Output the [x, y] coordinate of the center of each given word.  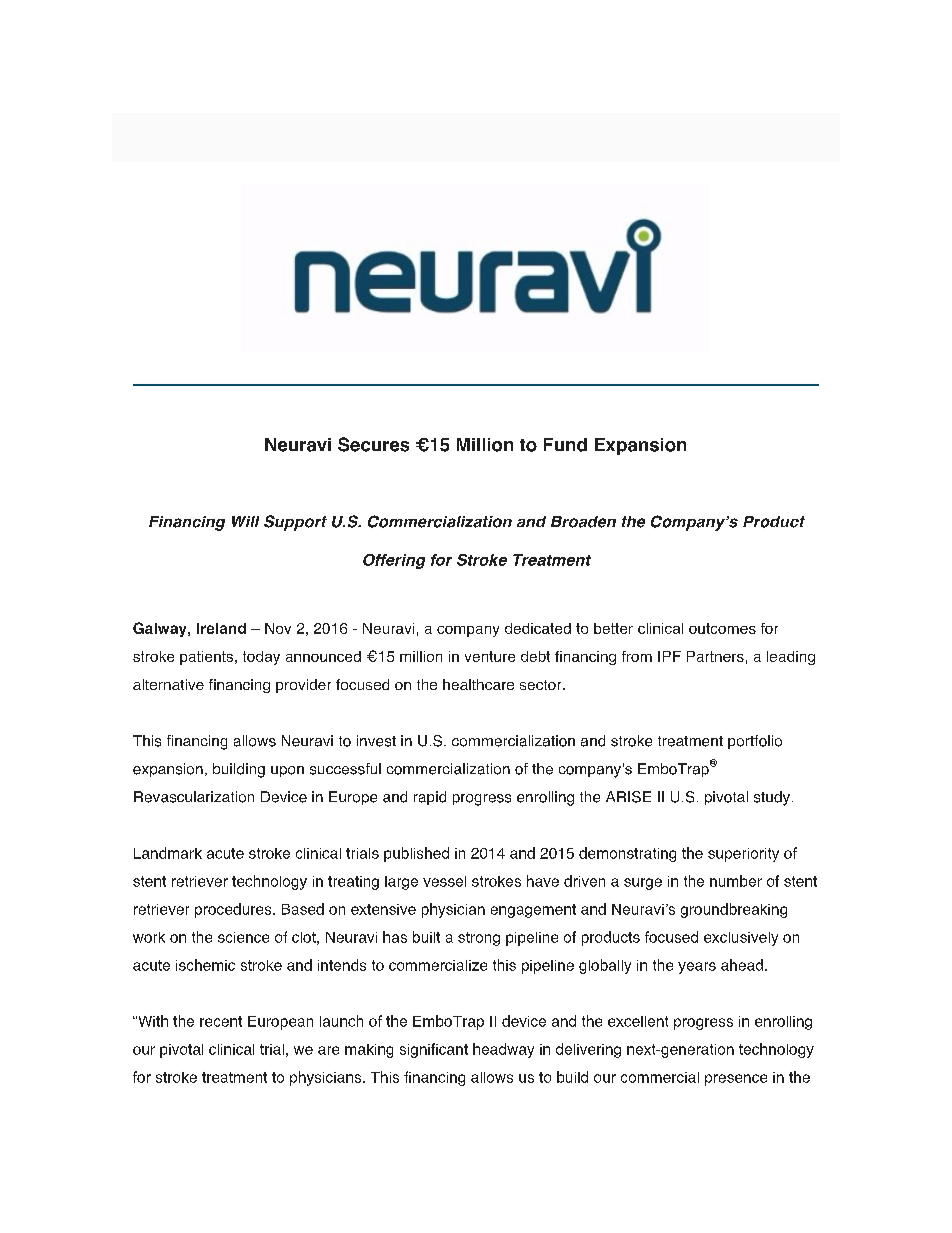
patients [208, 658]
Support [295, 523]
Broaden [583, 522]
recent [221, 1021]
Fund [565, 445]
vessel [444, 881]
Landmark [168, 853]
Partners [715, 656]
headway [503, 1050]
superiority [743, 855]
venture [490, 656]
